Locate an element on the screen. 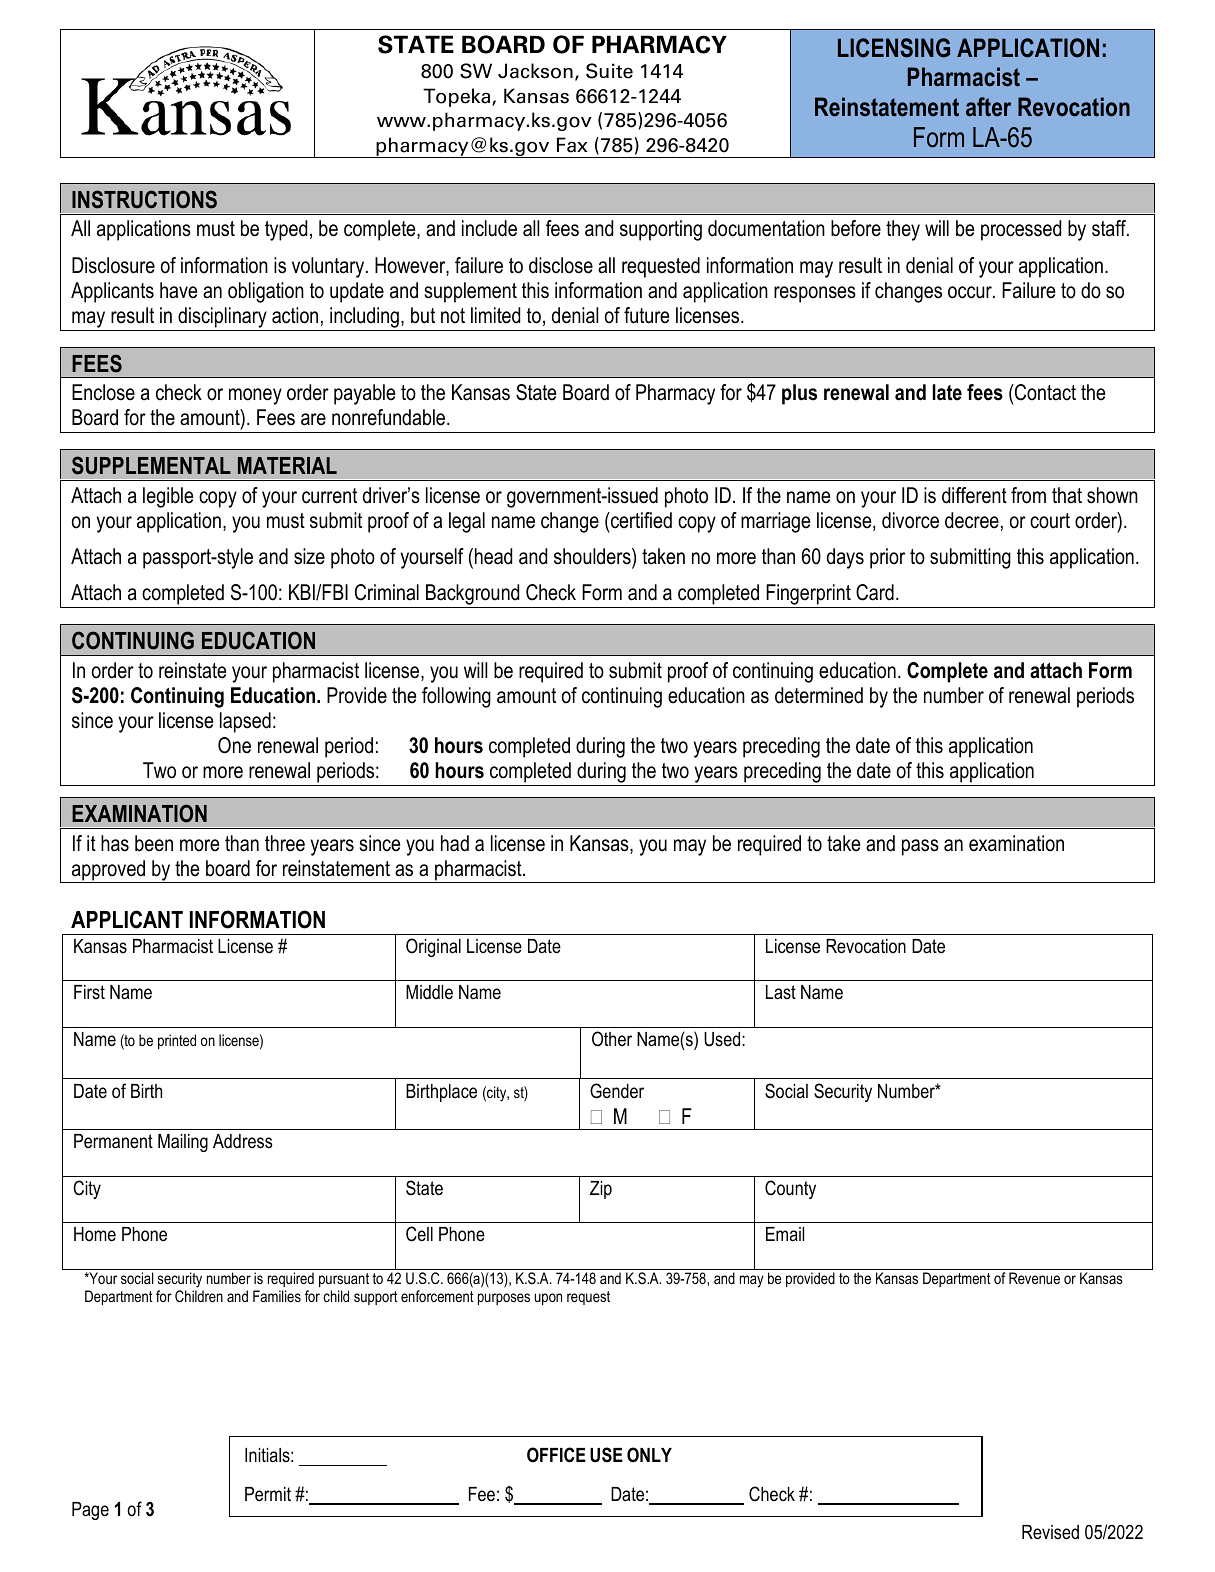 The height and width of the screenshot is (1572, 1215). Permit is located at coordinates (268, 1494).
